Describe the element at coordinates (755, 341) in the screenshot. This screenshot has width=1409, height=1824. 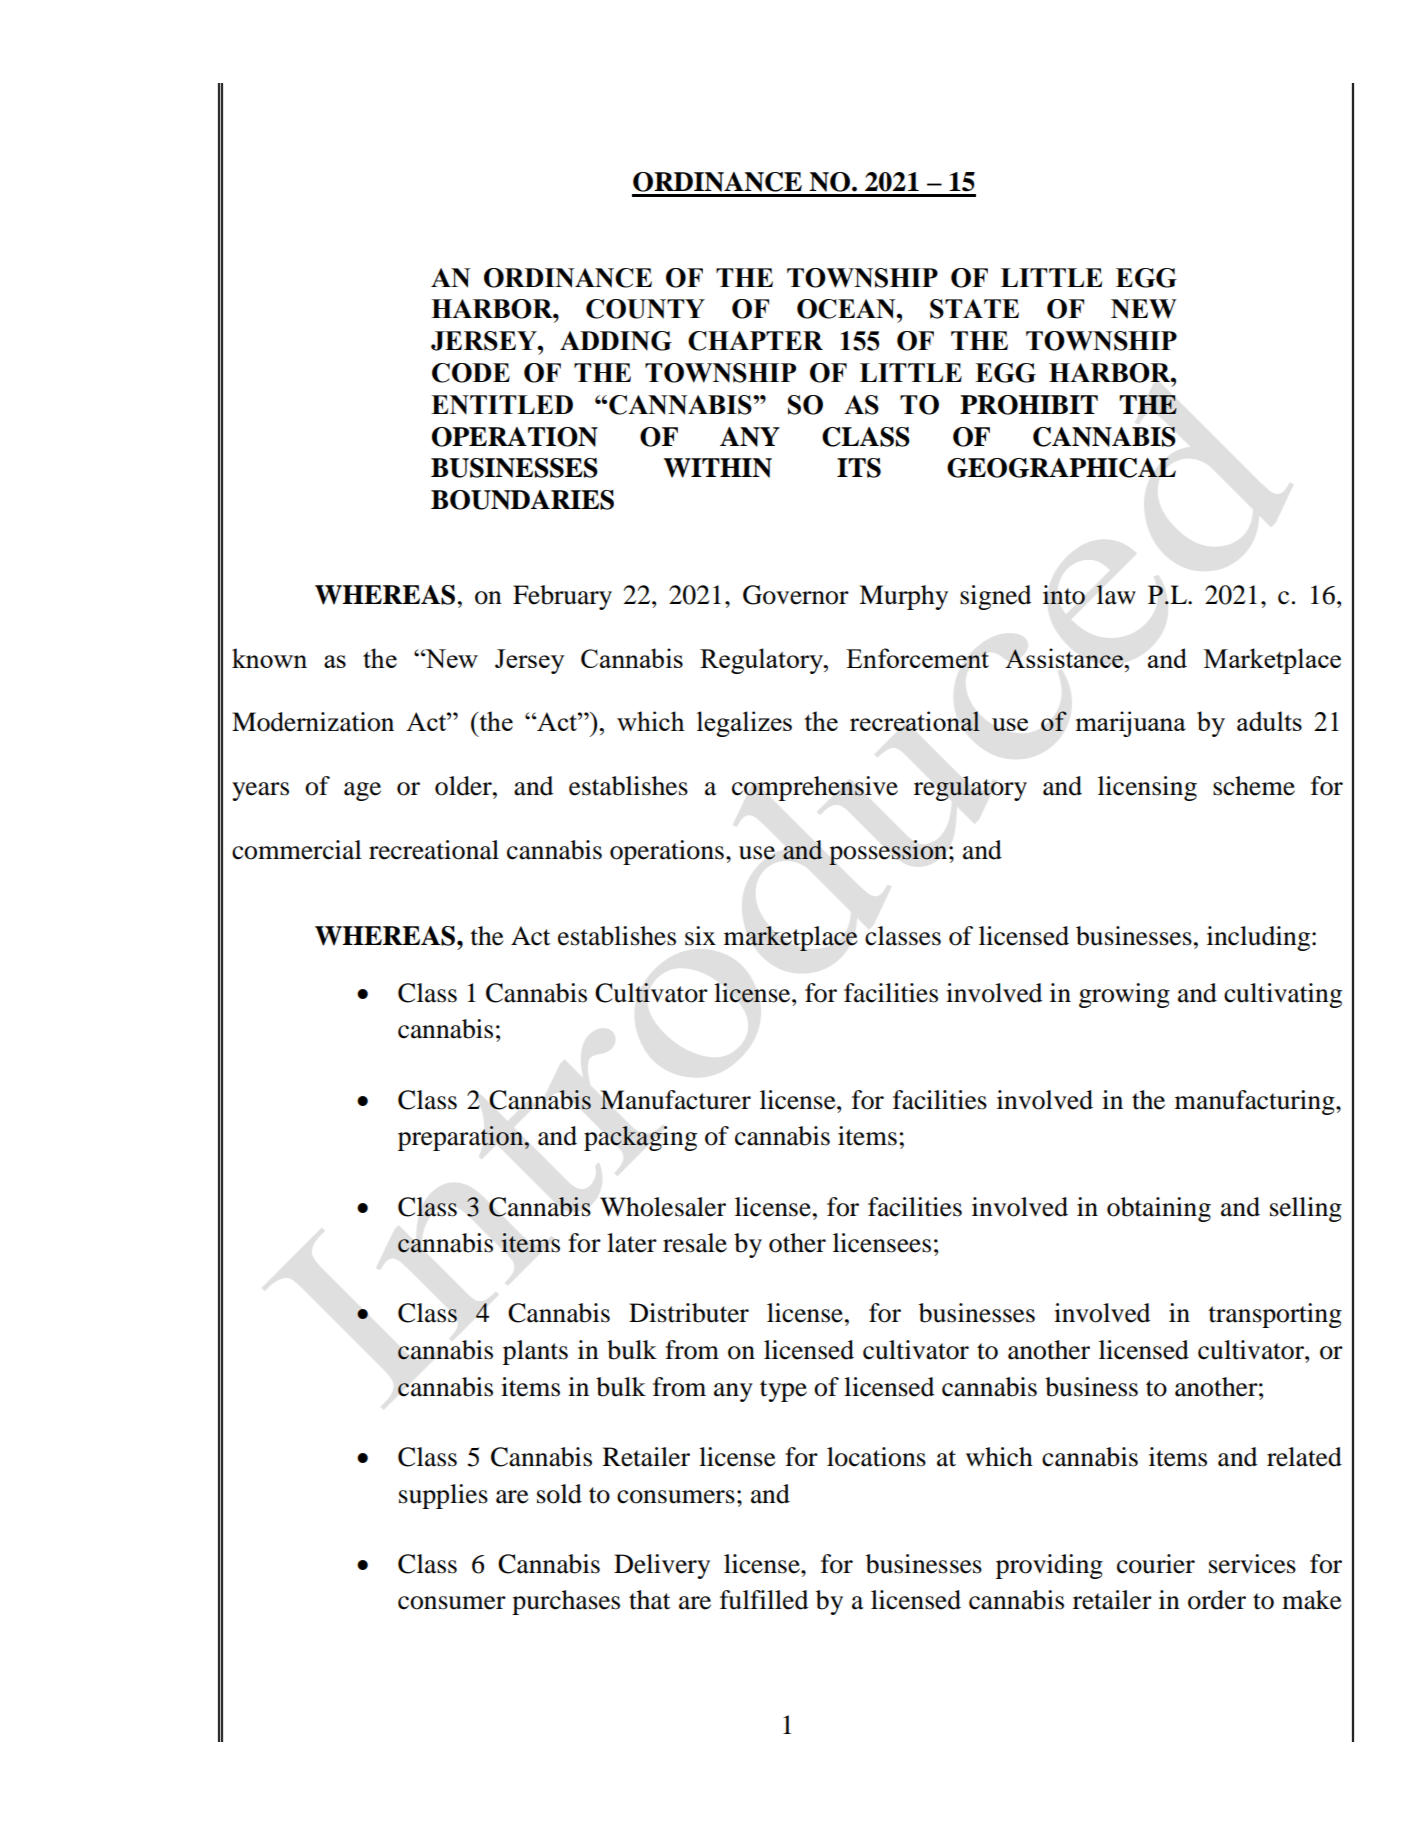
I see `CHAPTER` at that location.
